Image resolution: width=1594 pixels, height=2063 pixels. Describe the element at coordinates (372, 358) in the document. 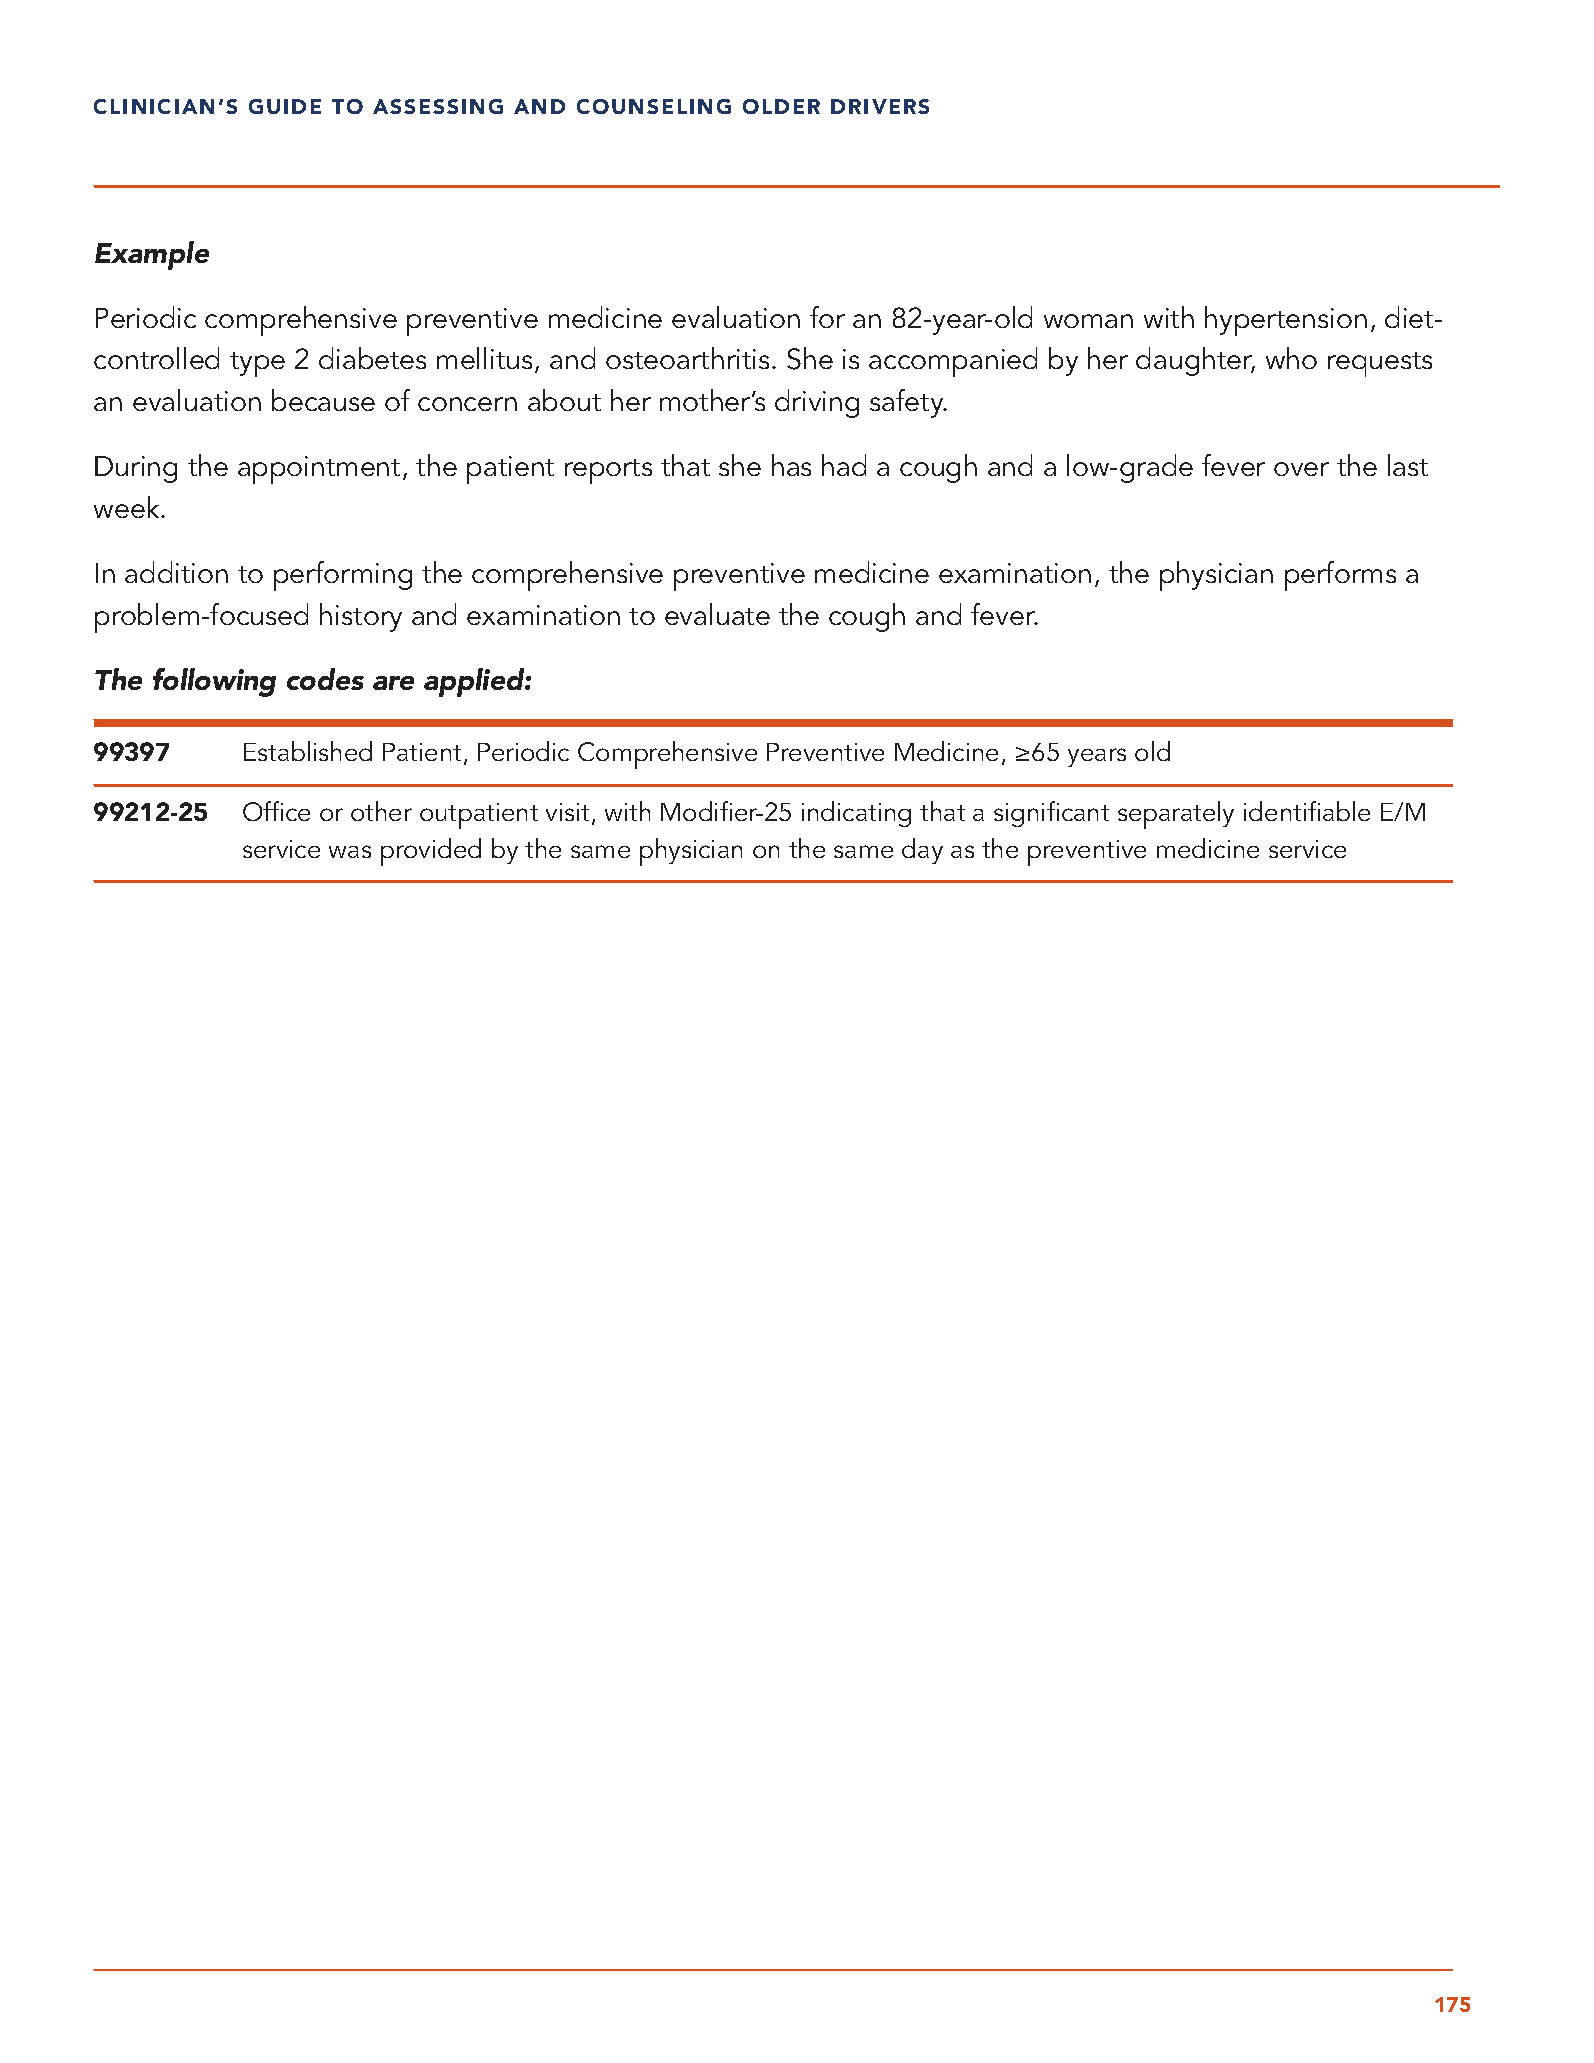

I see `diabetes` at that location.
